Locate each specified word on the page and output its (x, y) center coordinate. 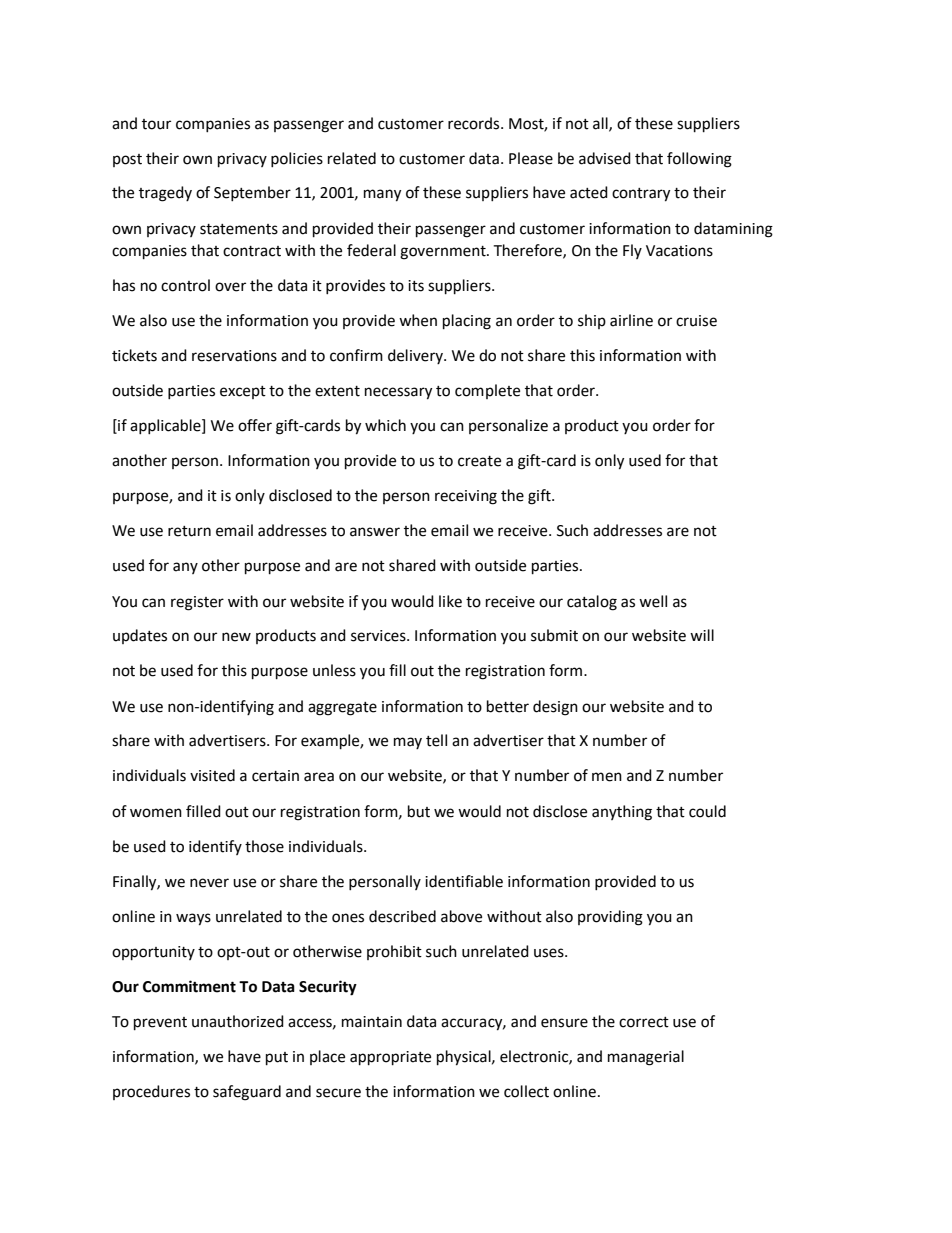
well (653, 601)
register (197, 603)
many (382, 195)
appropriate (390, 1058)
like (450, 601)
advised (605, 158)
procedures (151, 1092)
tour (156, 124)
